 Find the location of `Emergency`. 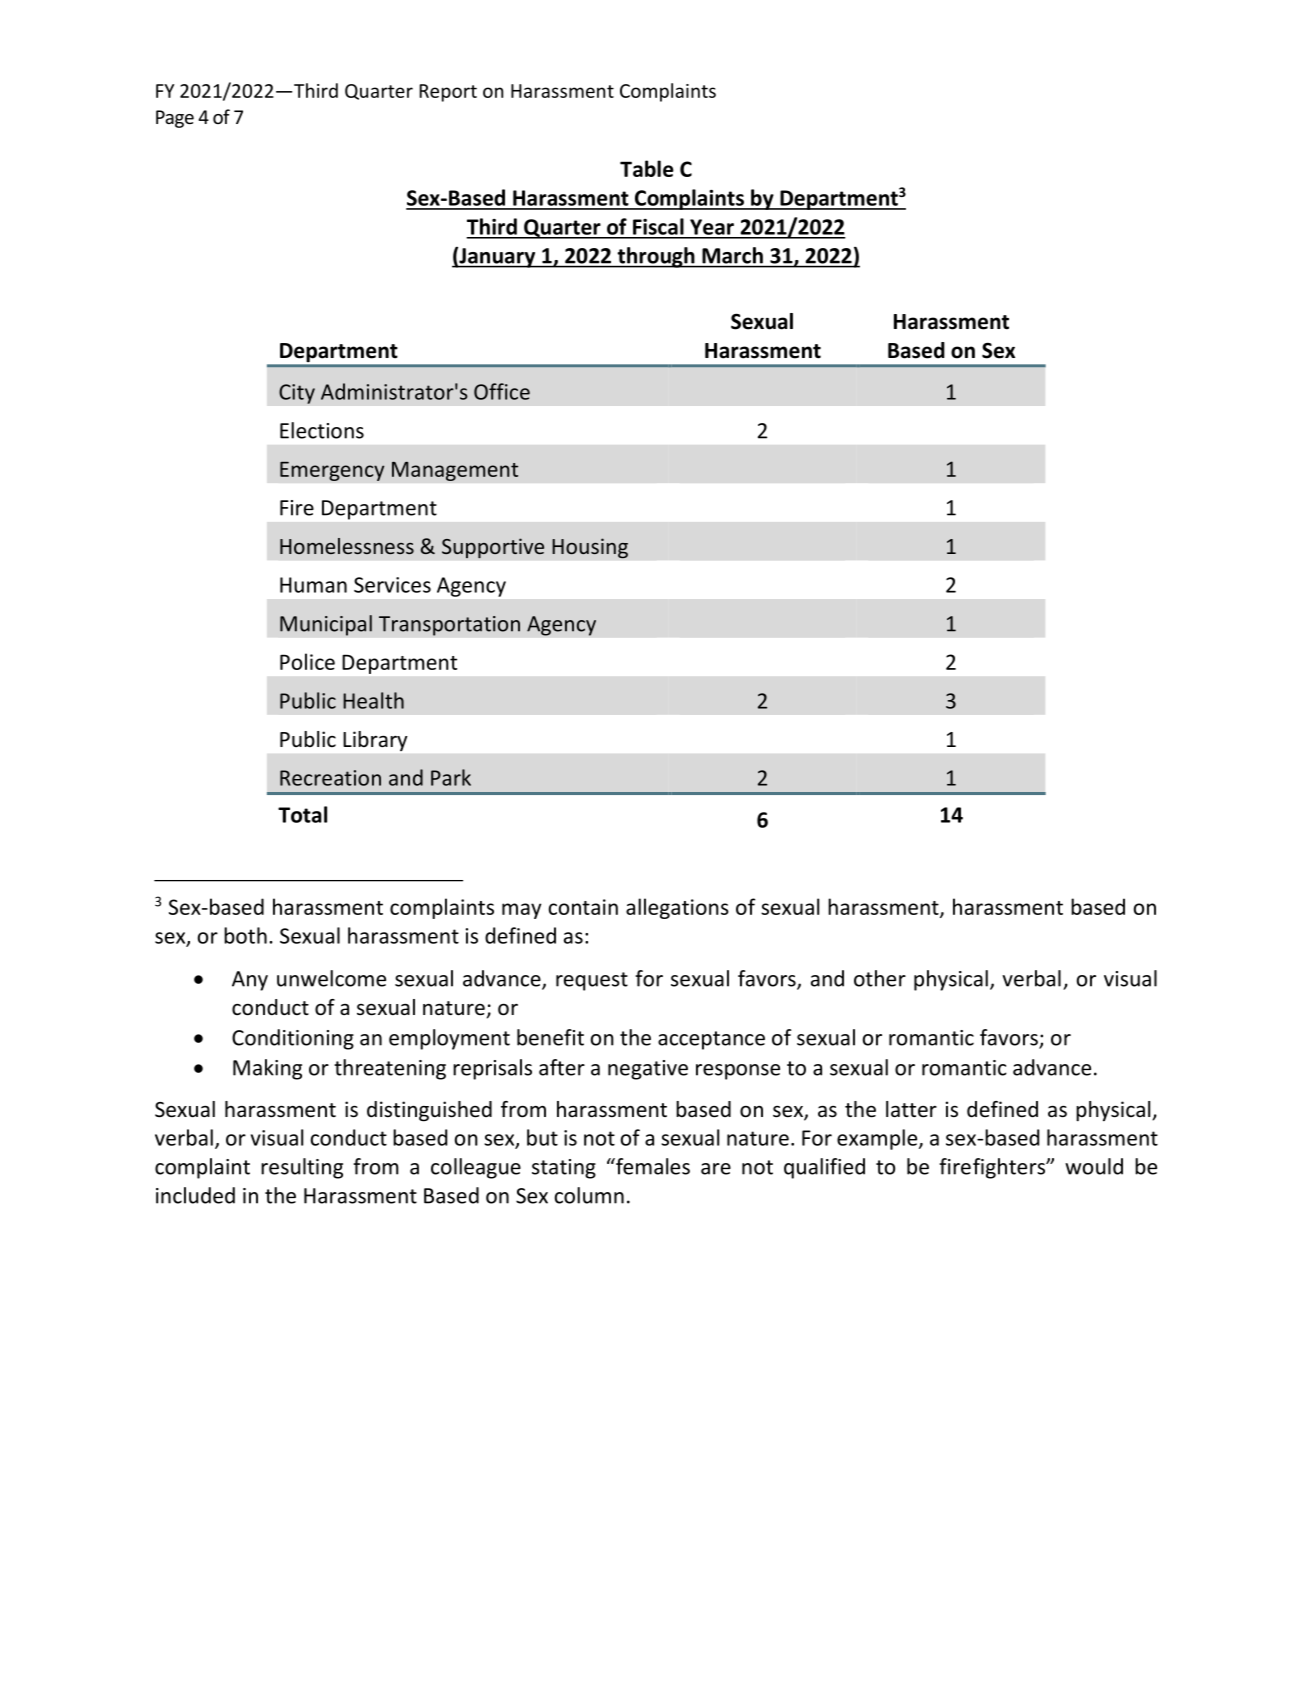

Emergency is located at coordinates (332, 471).
